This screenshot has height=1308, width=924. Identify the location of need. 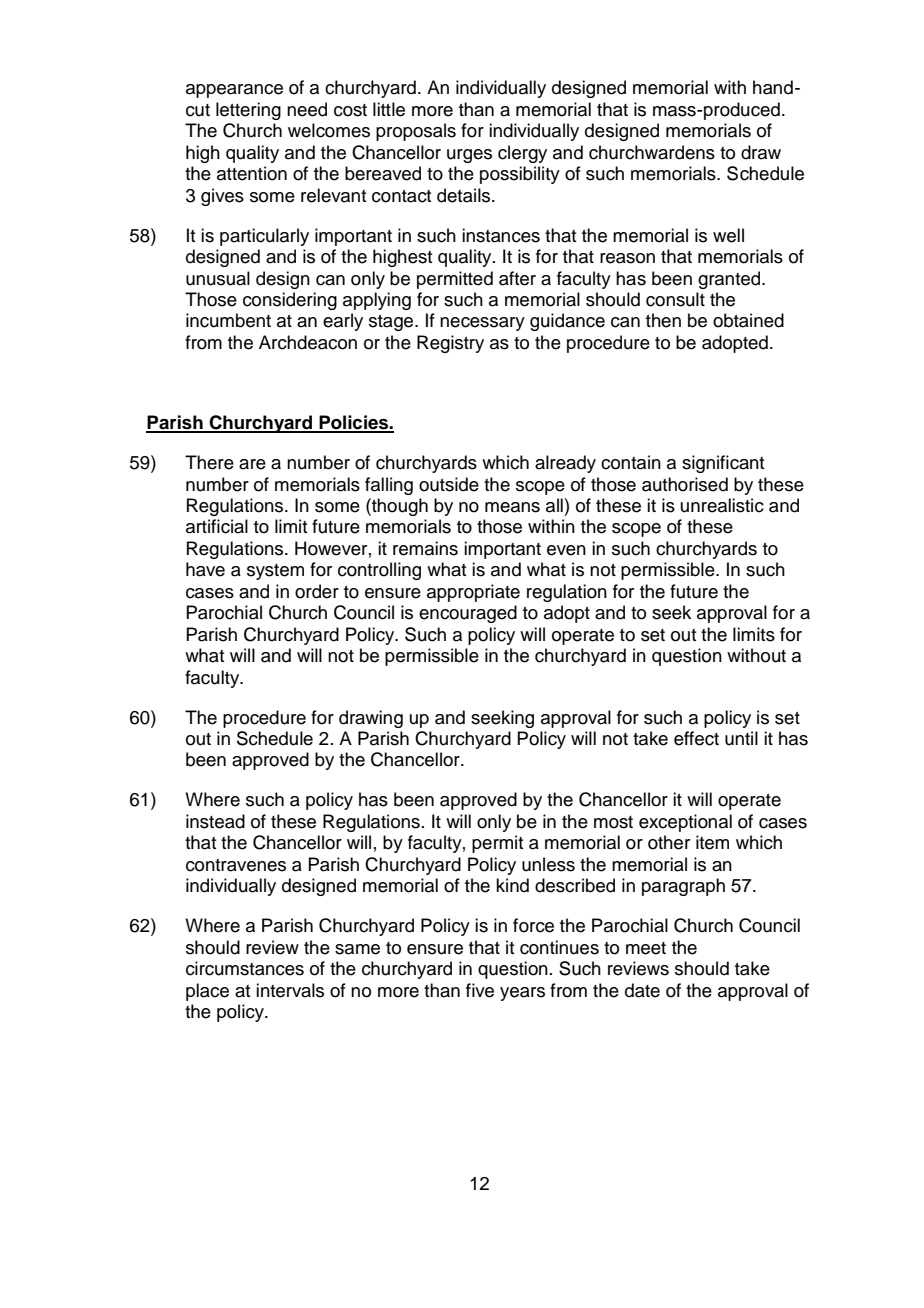
(307, 109).
